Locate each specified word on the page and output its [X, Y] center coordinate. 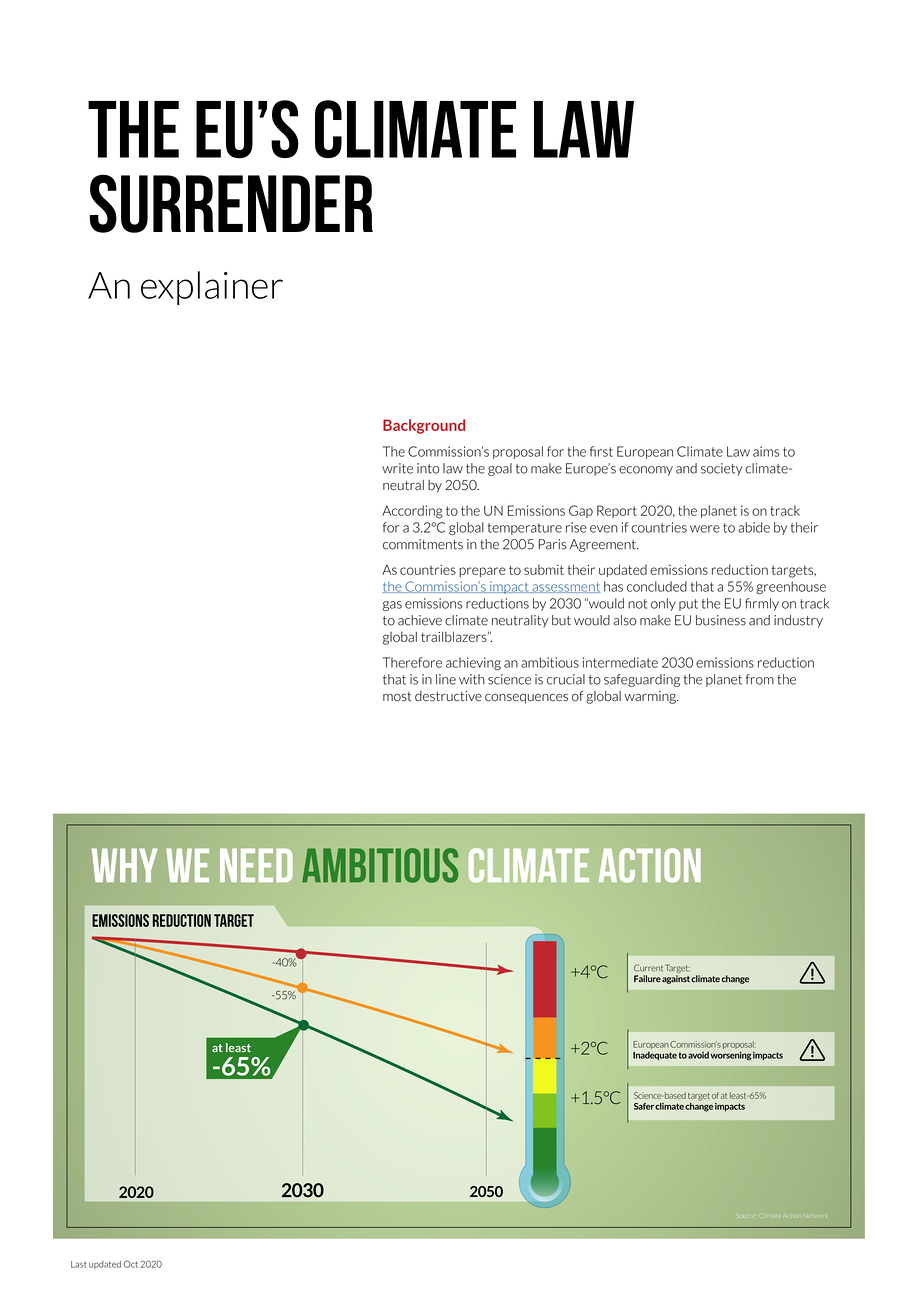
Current [648, 968]
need [256, 865]
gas [392, 606]
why [124, 865]
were [705, 529]
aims [766, 451]
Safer [644, 1106]
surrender [231, 203]
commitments [423, 544]
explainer [212, 288]
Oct [131, 1264]
